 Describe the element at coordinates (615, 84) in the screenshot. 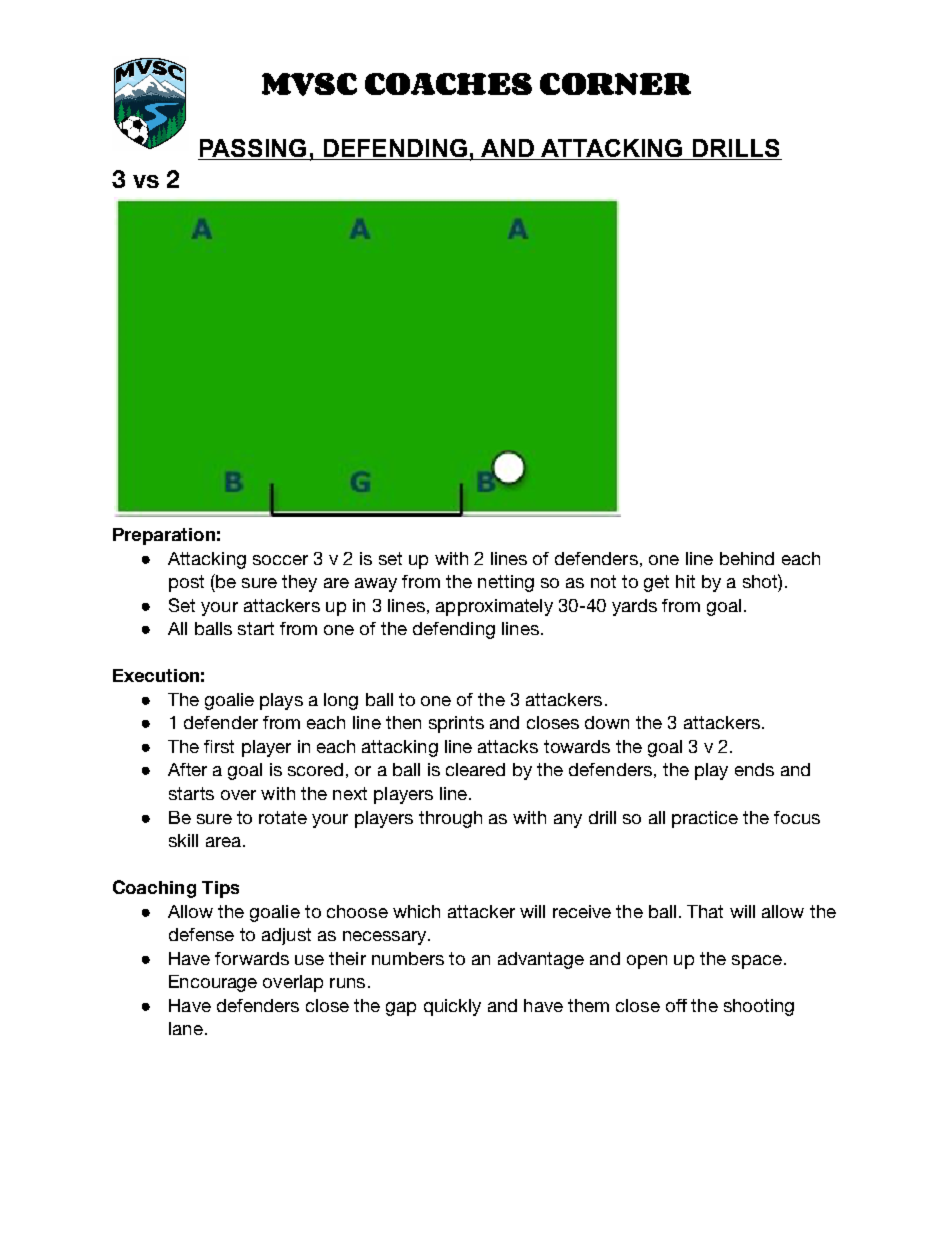

I see `CORNER` at that location.
